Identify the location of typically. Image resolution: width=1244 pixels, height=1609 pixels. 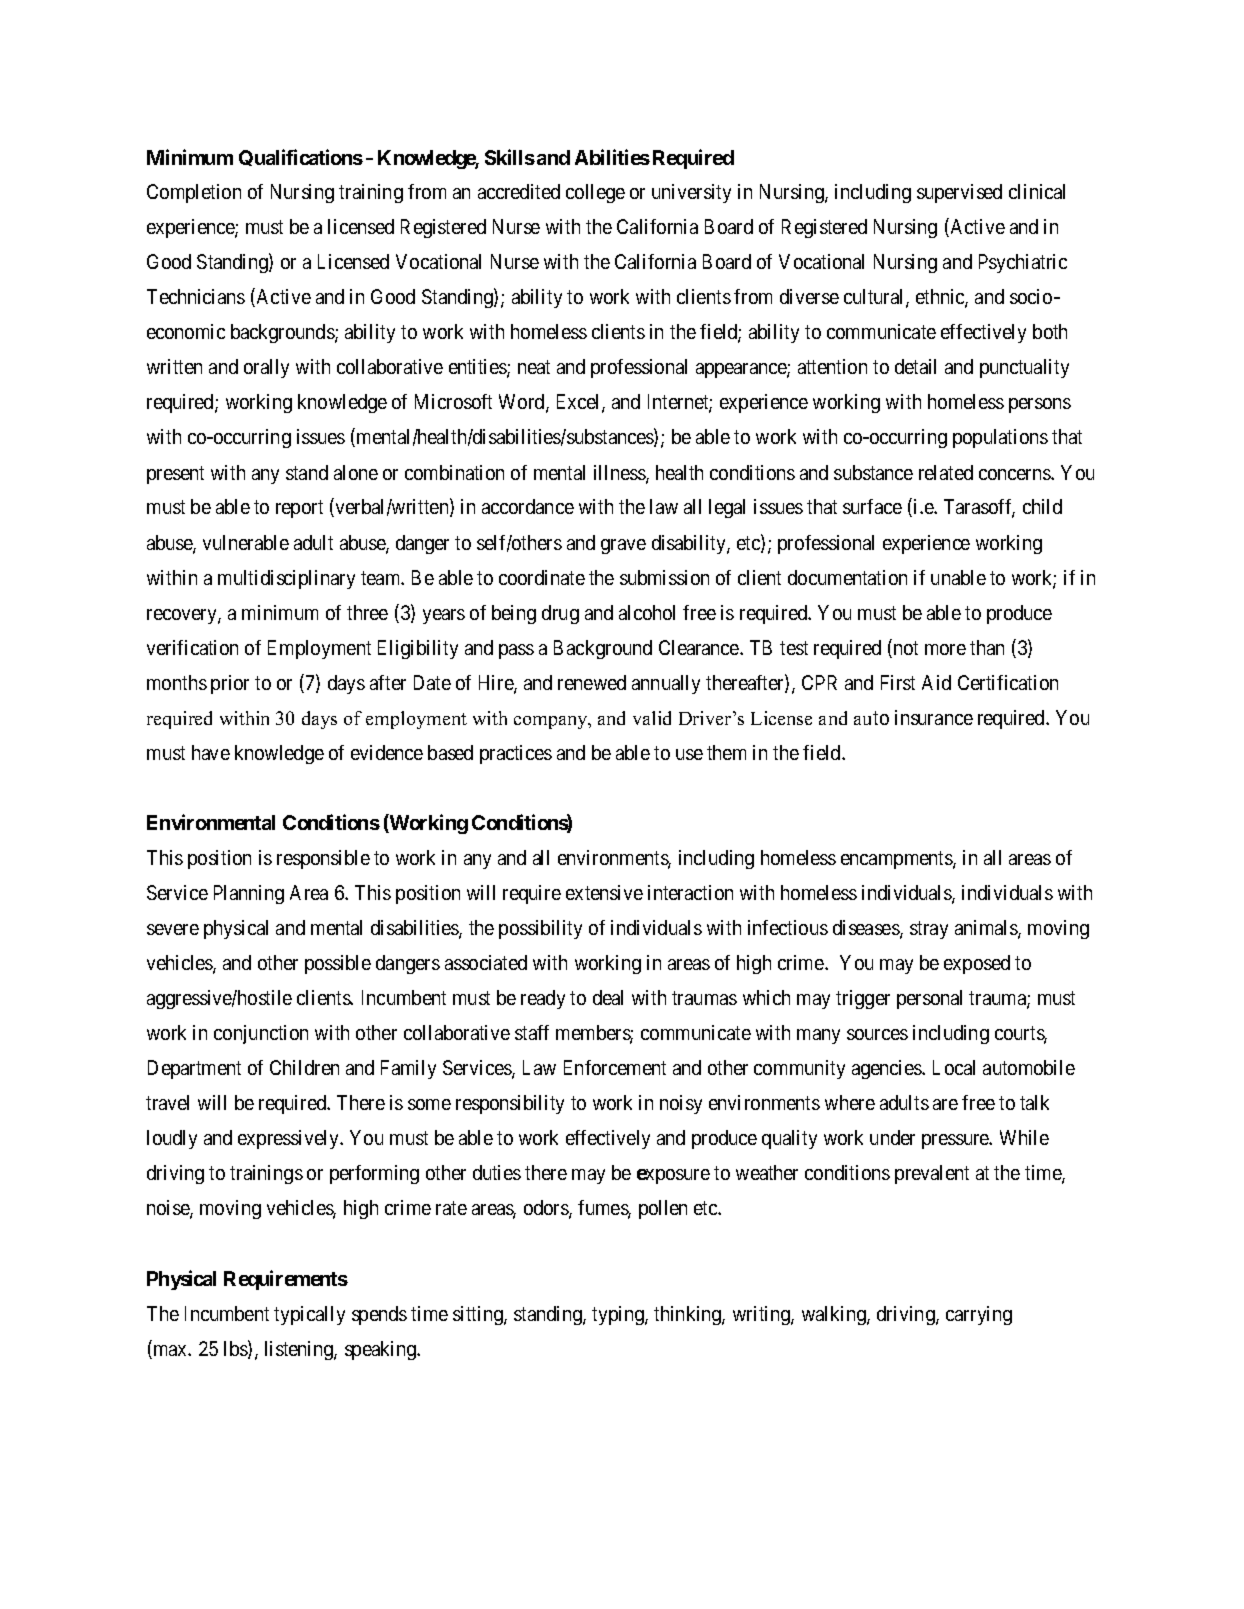
(309, 1315).
